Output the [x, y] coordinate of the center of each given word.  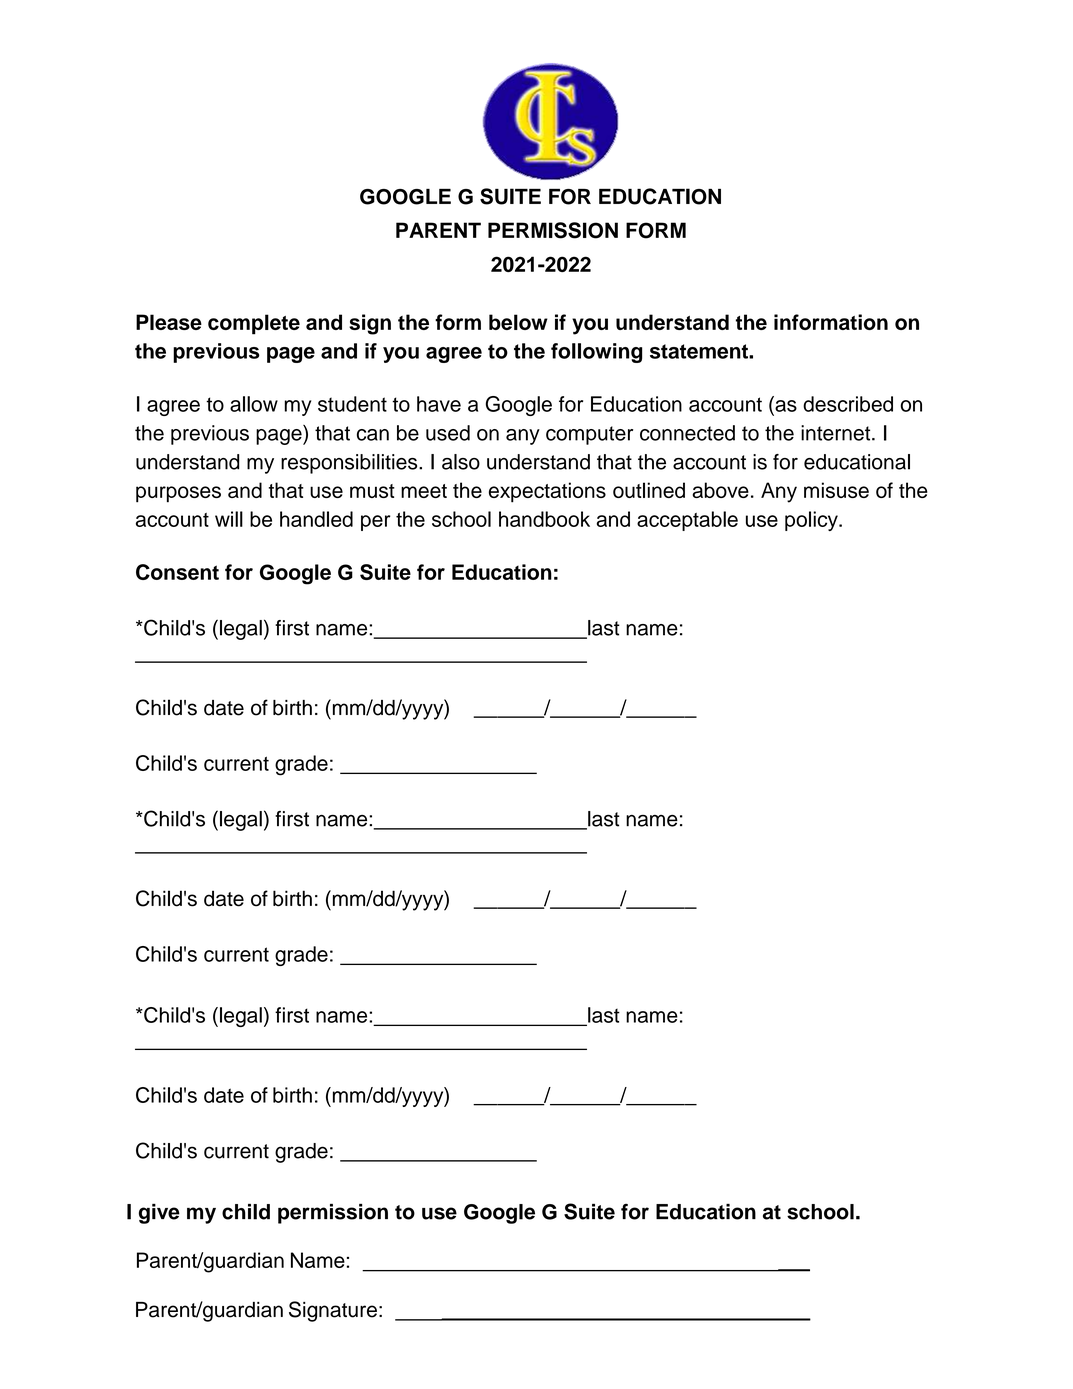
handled [316, 519]
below [518, 322]
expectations [547, 492]
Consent [177, 572]
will [229, 519]
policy [812, 521]
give [159, 1214]
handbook [544, 519]
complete [254, 324]
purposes [178, 494]
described [848, 404]
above [720, 490]
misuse [836, 490]
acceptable [687, 521]
